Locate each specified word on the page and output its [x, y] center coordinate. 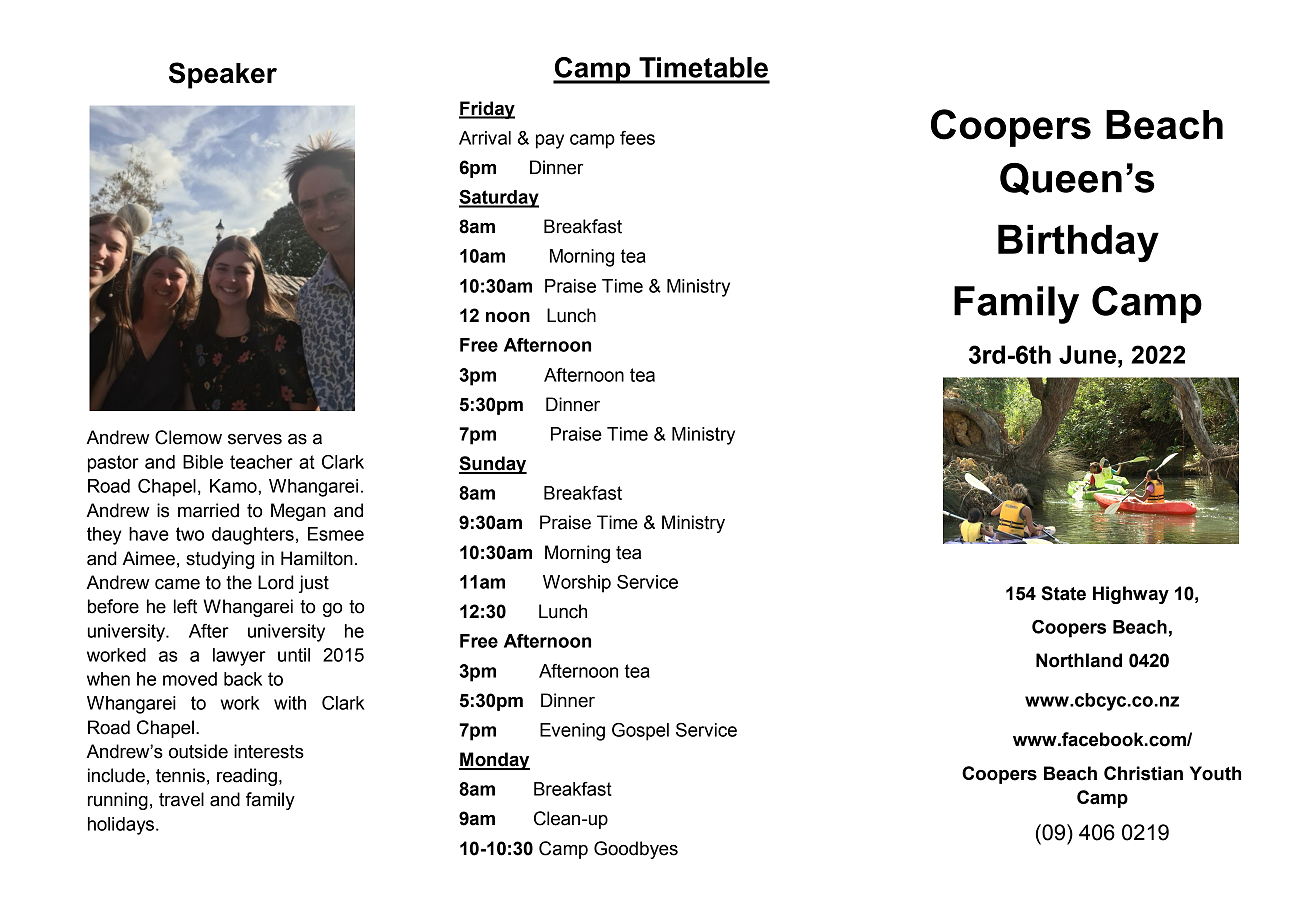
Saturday [499, 199]
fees [637, 138]
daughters [253, 536]
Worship [577, 584]
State [1063, 593]
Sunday [493, 465]
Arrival [485, 138]
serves [255, 439]
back [243, 679]
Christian [1143, 773]
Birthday [1078, 243]
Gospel [640, 732]
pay [550, 141]
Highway [1131, 595]
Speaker [223, 75]
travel [181, 799]
